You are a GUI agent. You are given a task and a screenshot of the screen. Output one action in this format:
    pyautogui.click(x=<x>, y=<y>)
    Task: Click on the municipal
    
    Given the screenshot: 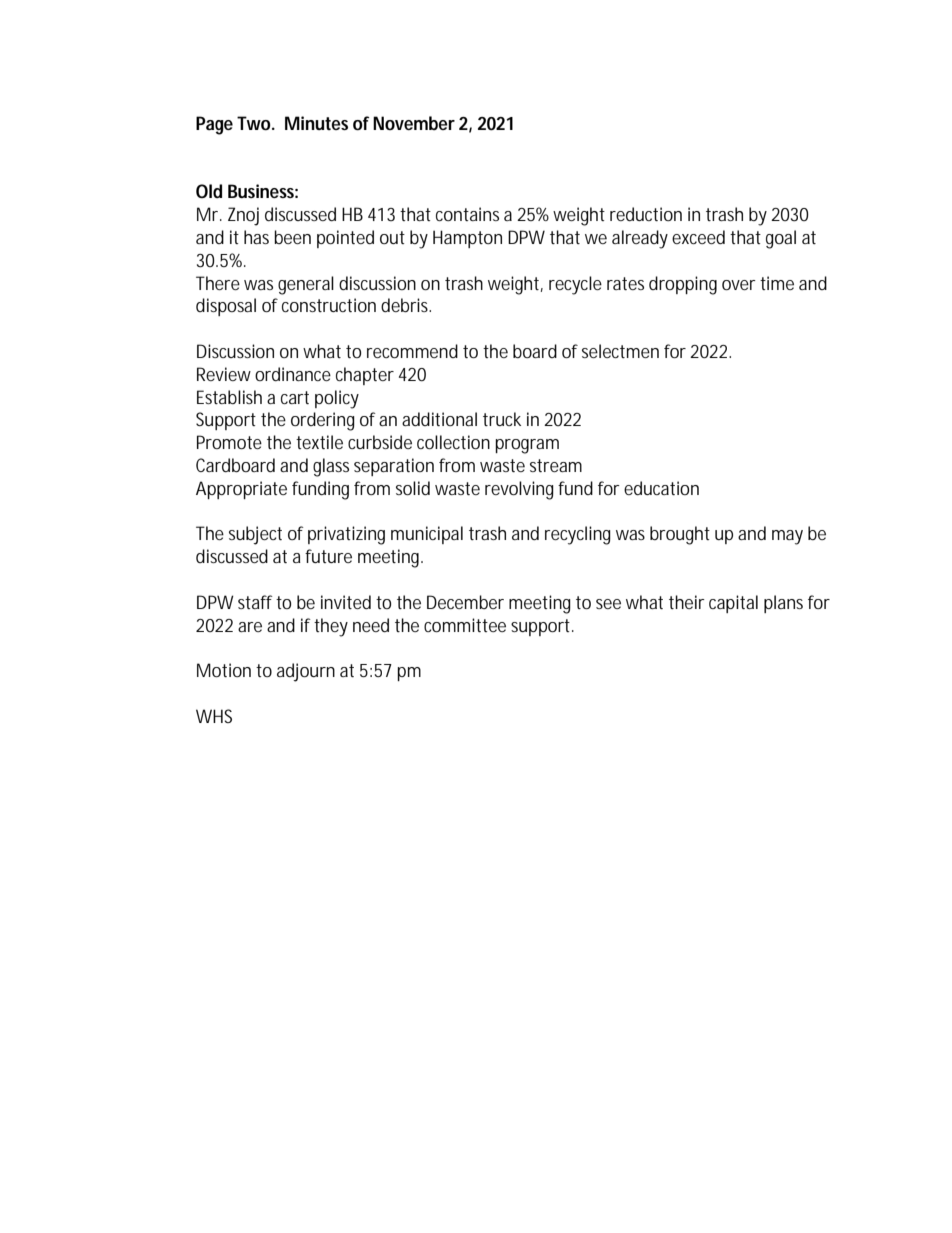 What is the action you would take?
    pyautogui.click(x=427, y=535)
